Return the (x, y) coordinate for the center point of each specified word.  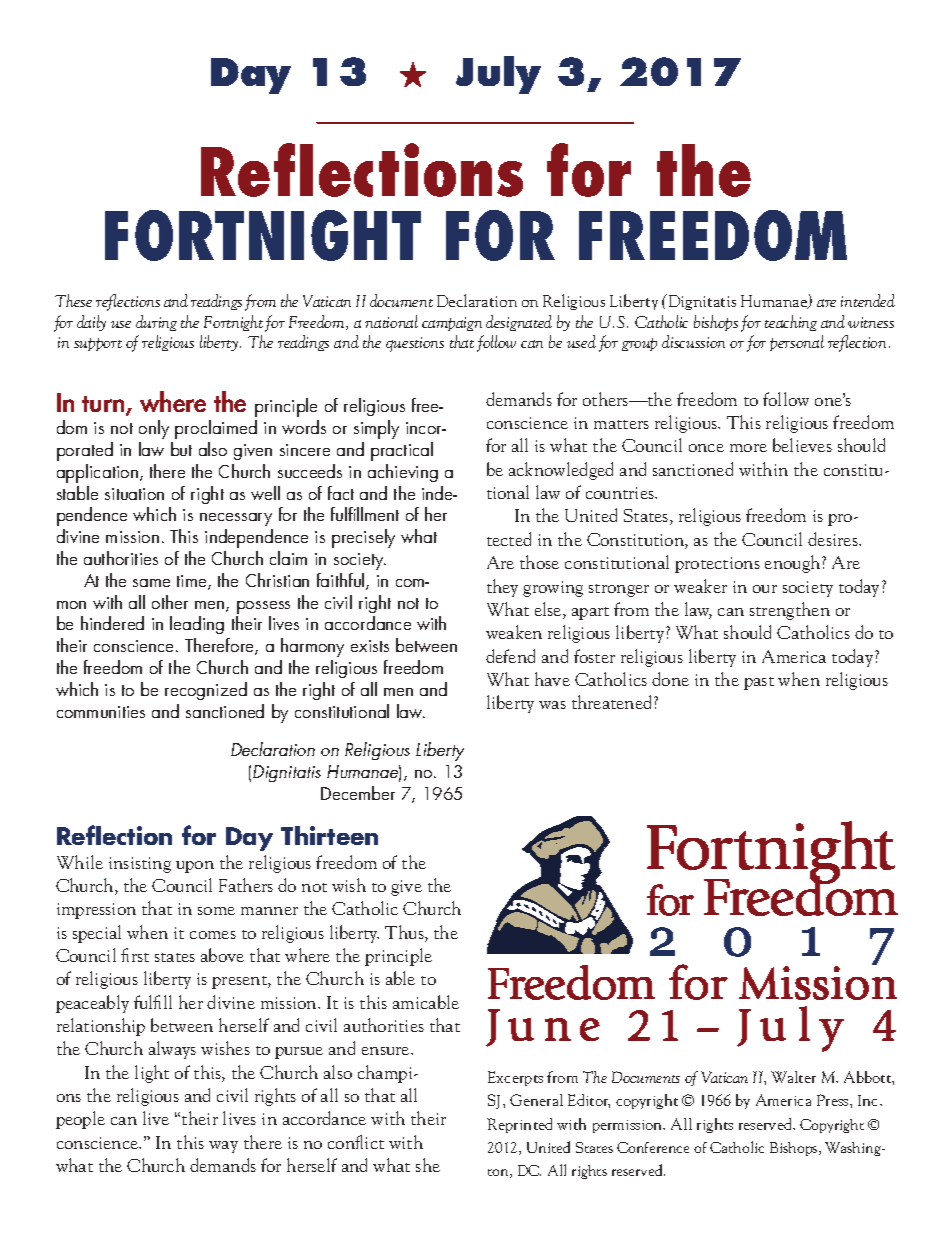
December (358, 793)
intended (868, 300)
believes (802, 445)
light (152, 1074)
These (73, 300)
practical (402, 451)
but (181, 449)
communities (101, 712)
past (759, 683)
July (498, 75)
